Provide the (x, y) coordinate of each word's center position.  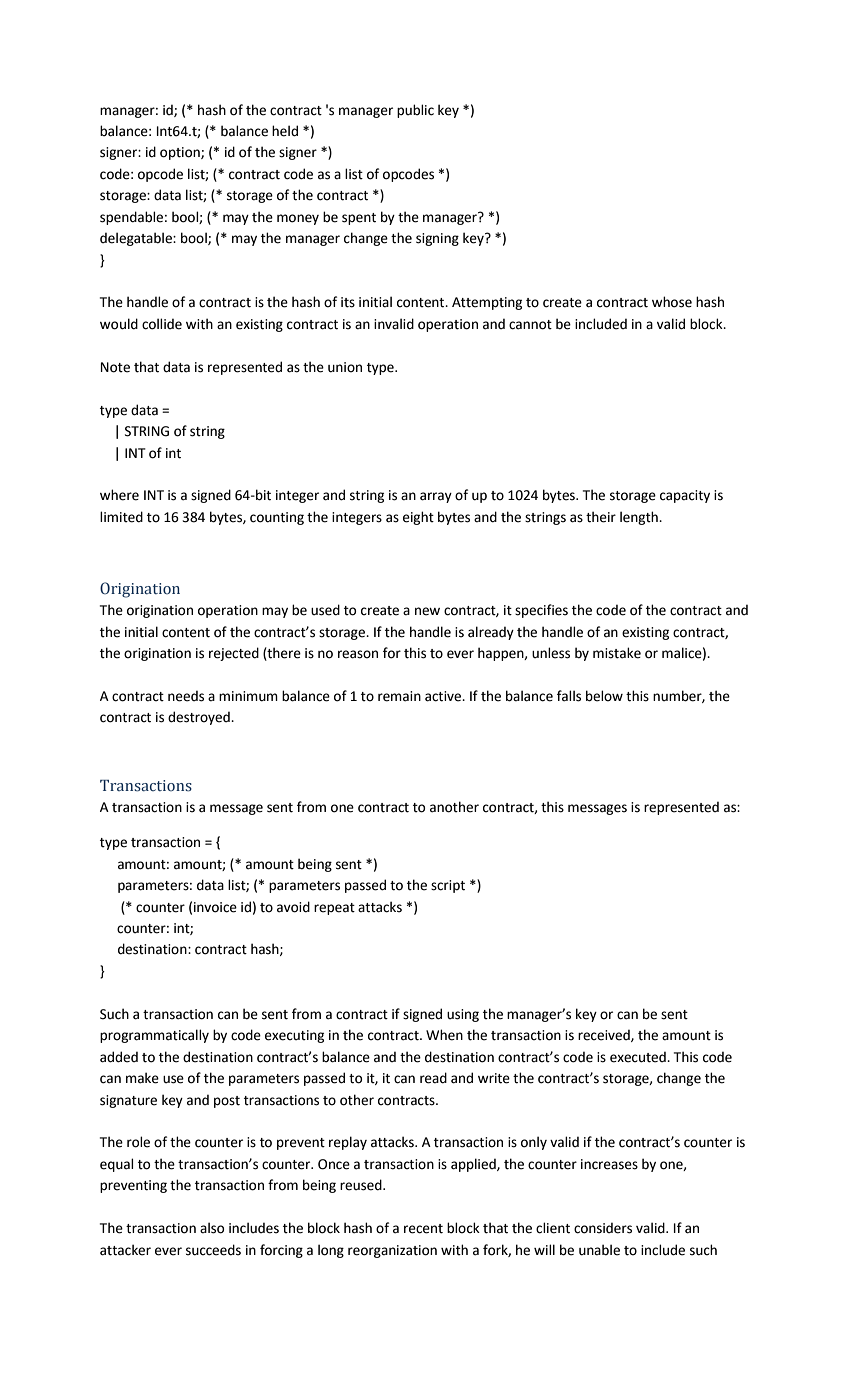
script (448, 886)
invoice (215, 907)
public (415, 111)
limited (121, 517)
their (601, 517)
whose (672, 302)
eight (418, 518)
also (212, 1228)
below (604, 696)
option (181, 153)
